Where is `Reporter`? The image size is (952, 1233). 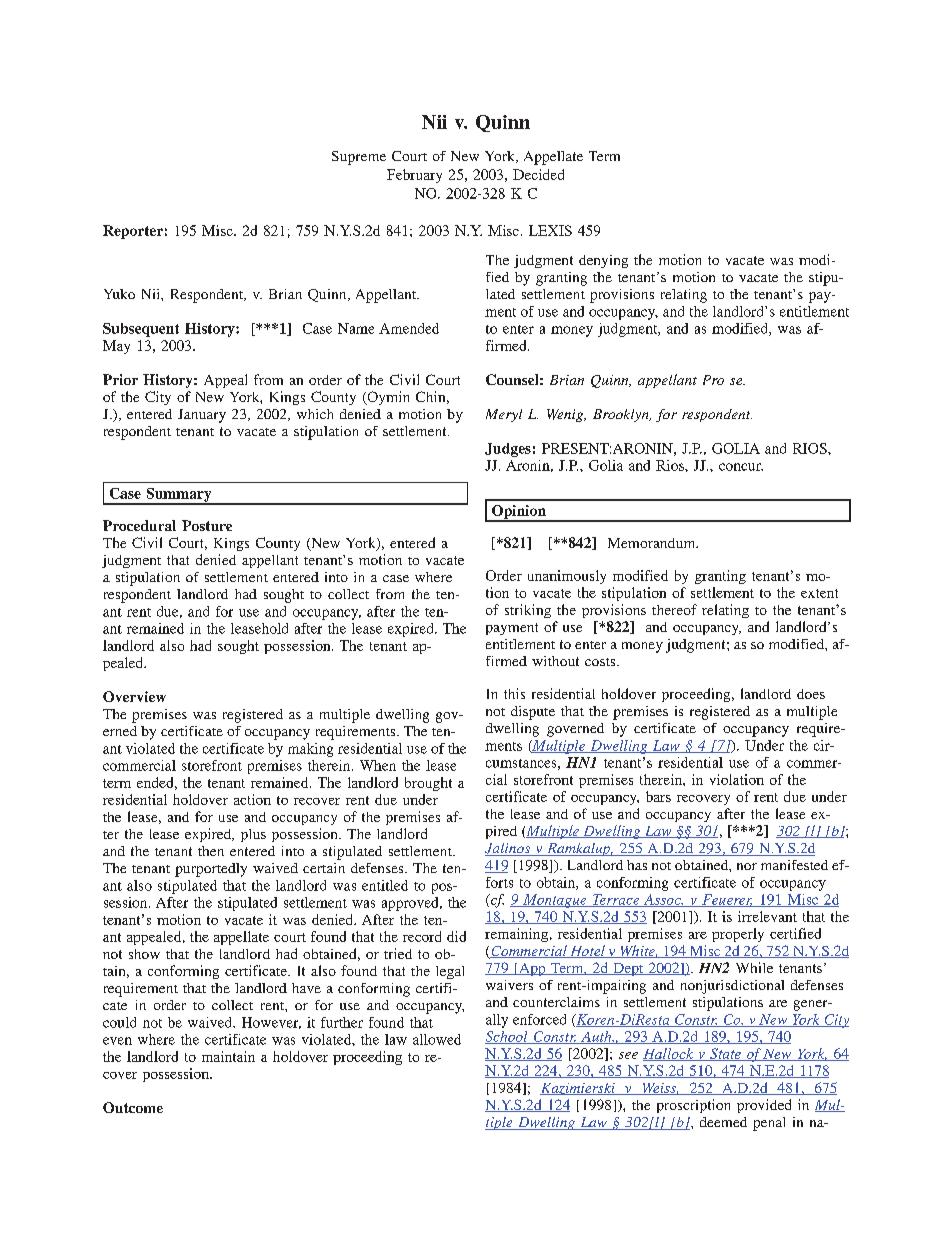
Reporter is located at coordinates (133, 232).
